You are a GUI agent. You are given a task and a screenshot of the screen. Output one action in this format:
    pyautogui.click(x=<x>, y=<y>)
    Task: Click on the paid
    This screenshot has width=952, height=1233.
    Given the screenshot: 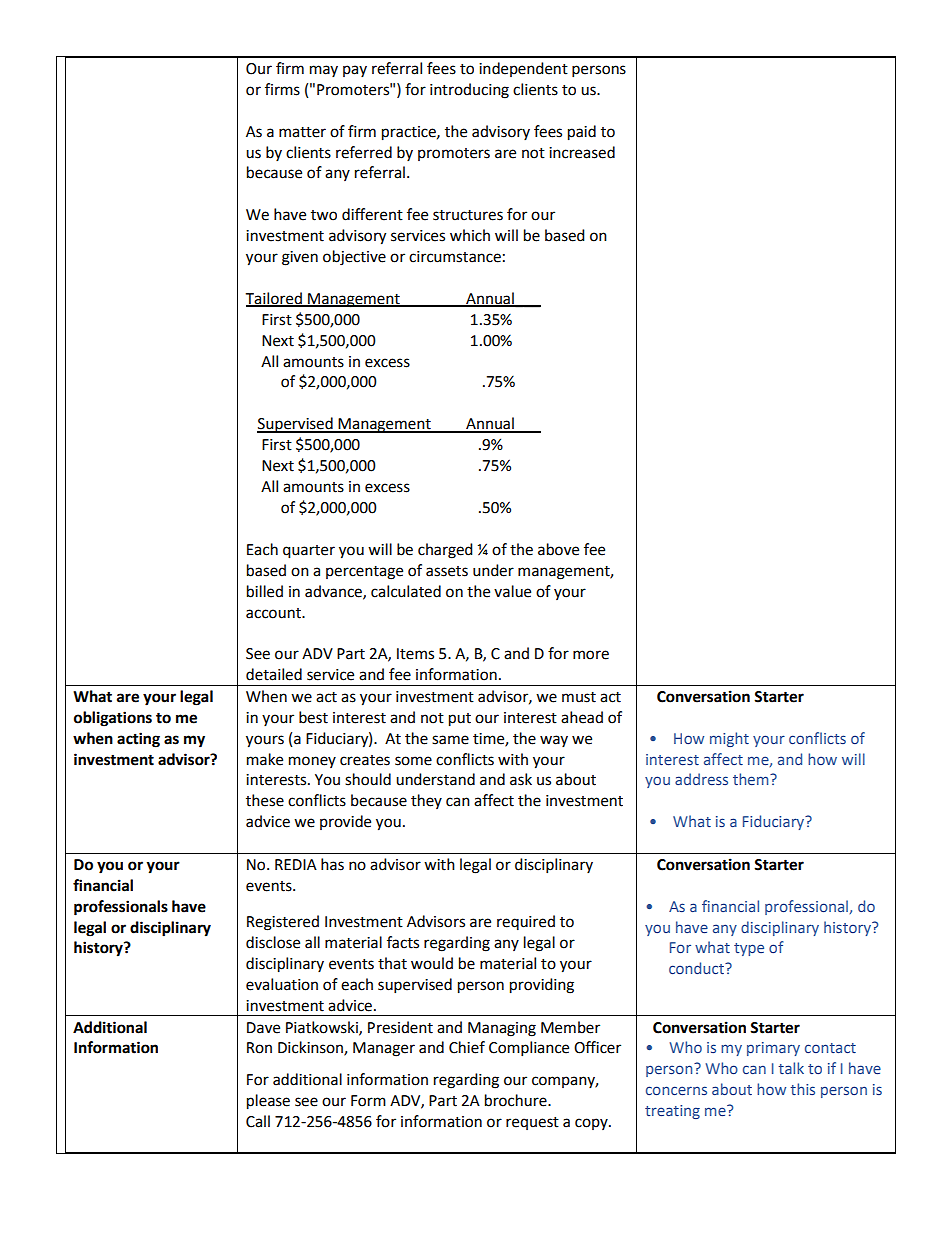 What is the action you would take?
    pyautogui.click(x=582, y=133)
